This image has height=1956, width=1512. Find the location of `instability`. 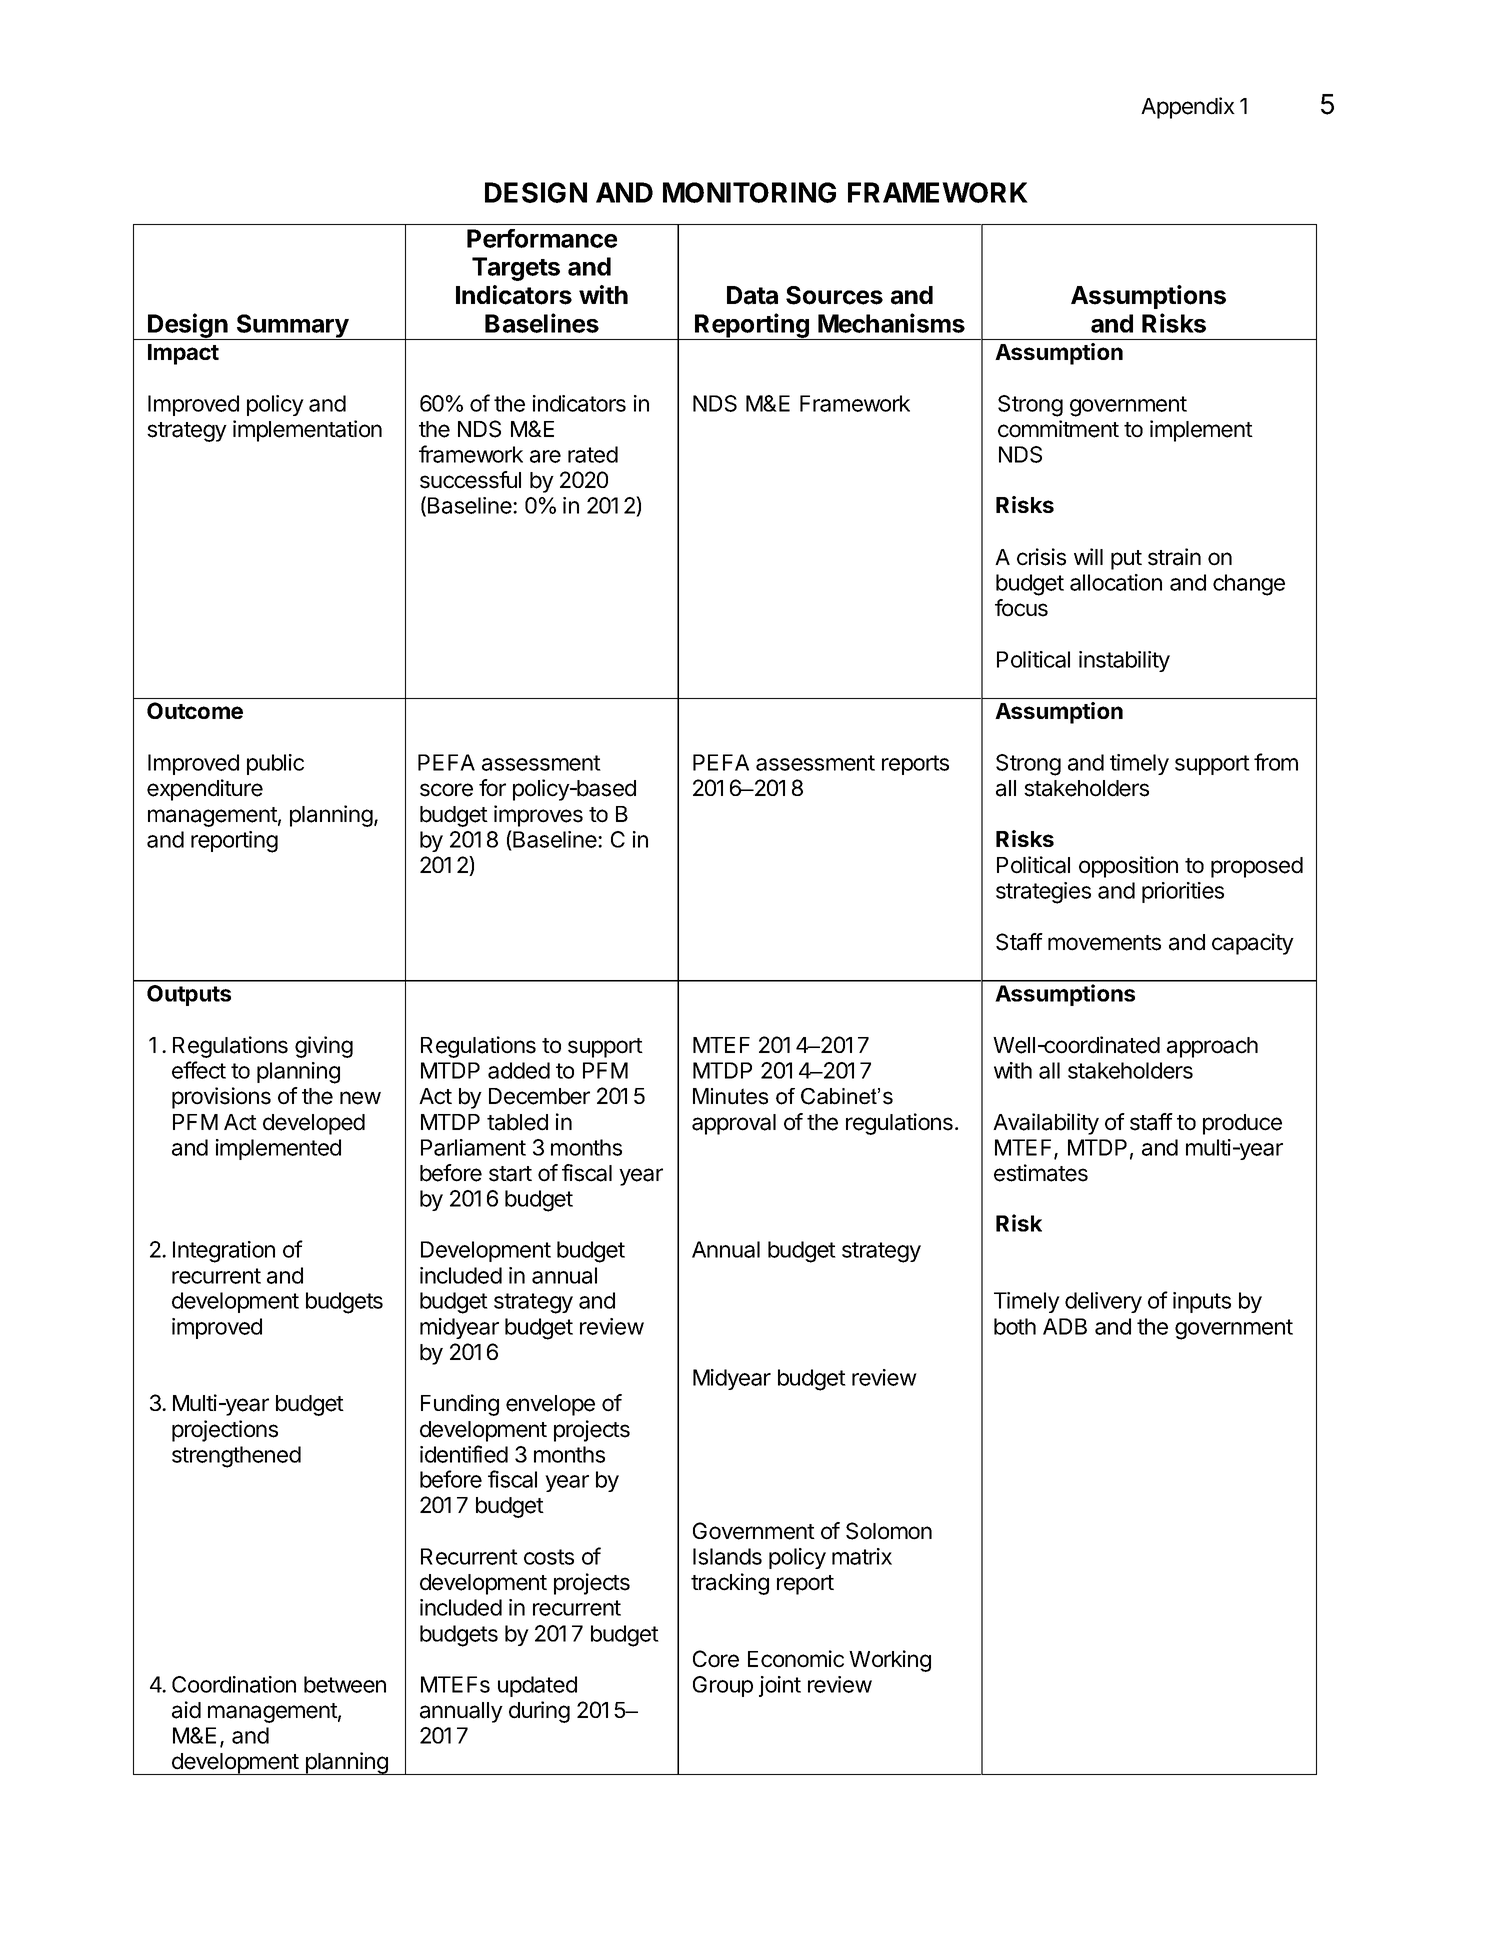

instability is located at coordinates (1124, 661).
